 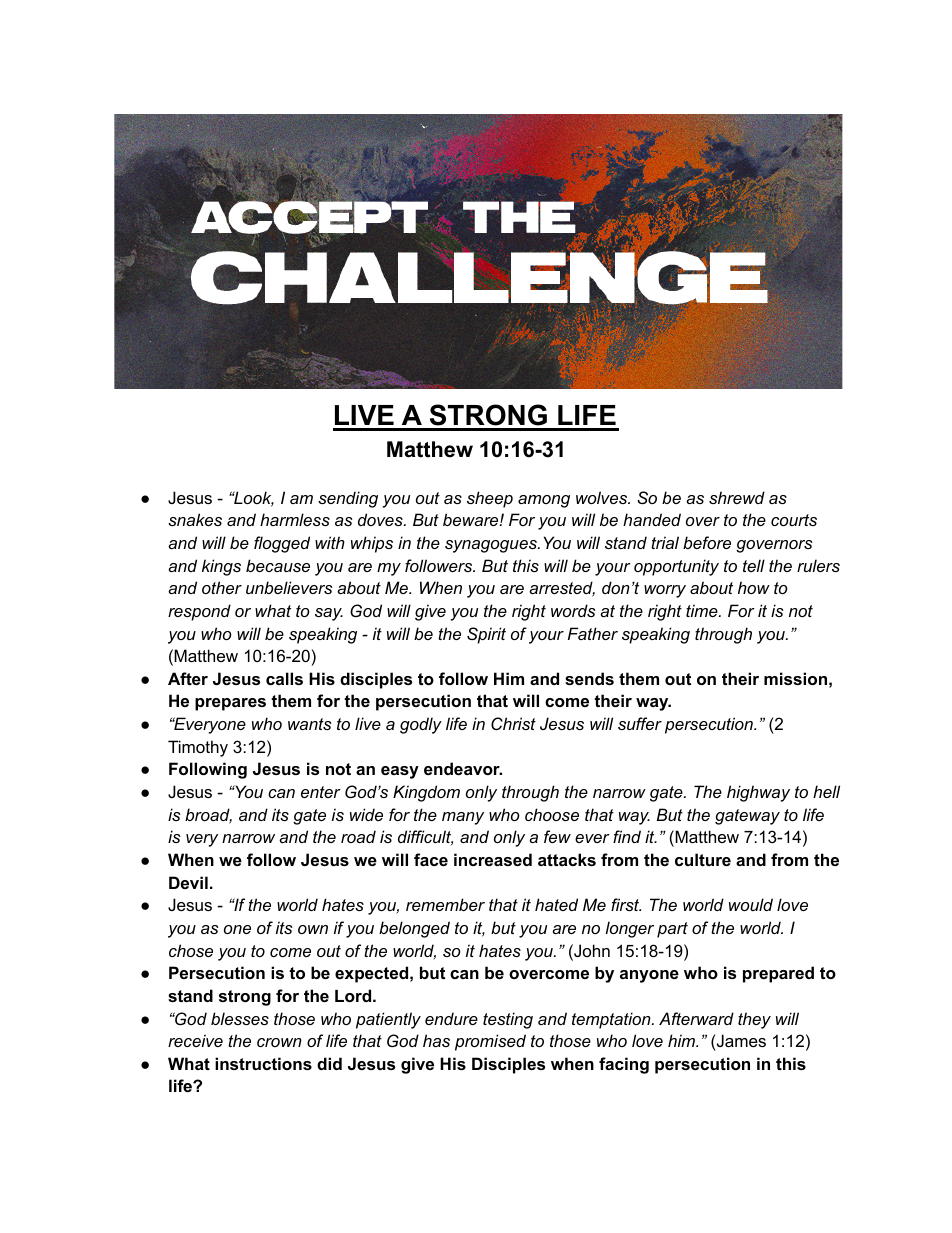 I want to click on choose, so click(x=552, y=814).
